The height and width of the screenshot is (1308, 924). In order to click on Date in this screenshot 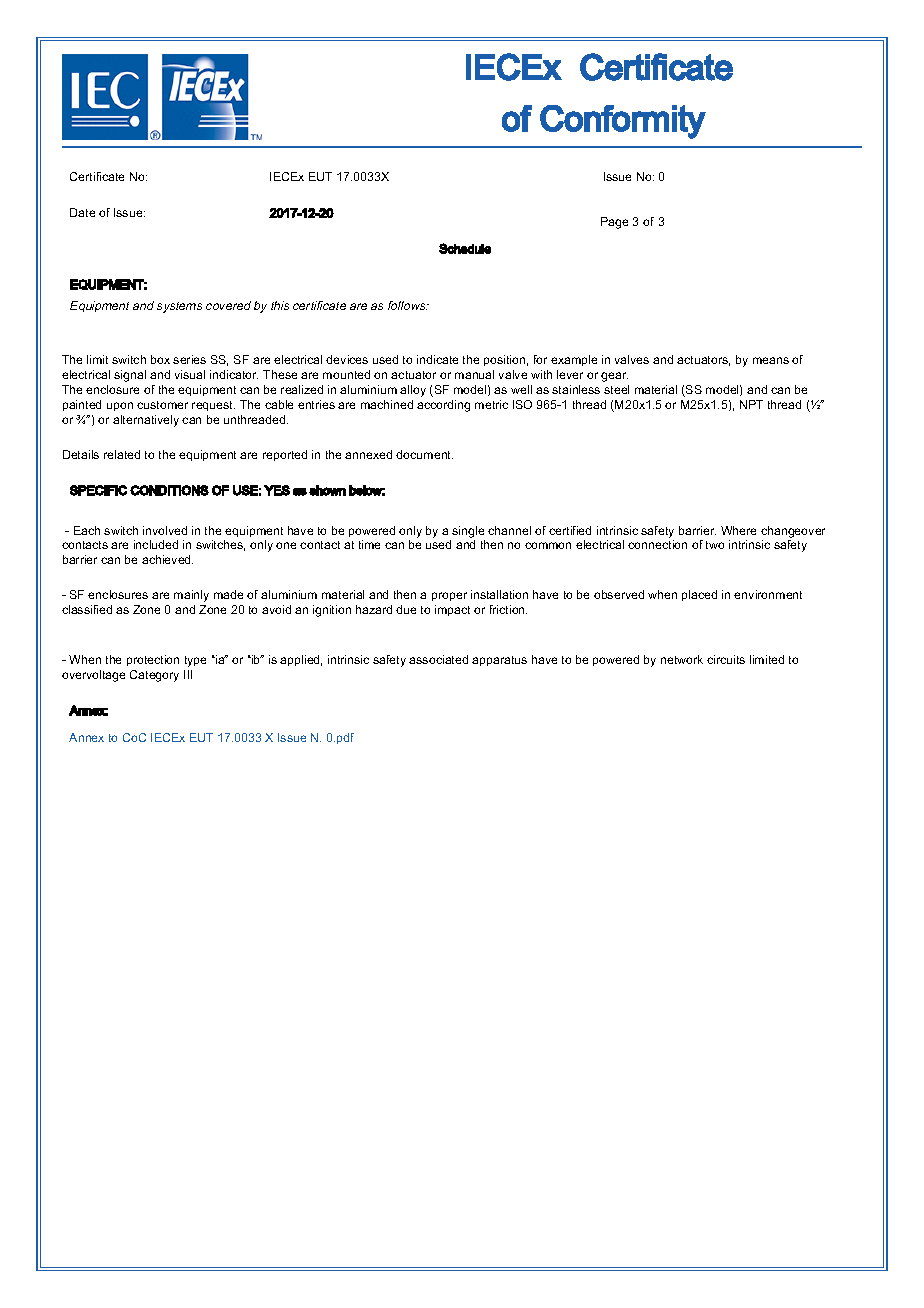, I will do `click(82, 212)`.
